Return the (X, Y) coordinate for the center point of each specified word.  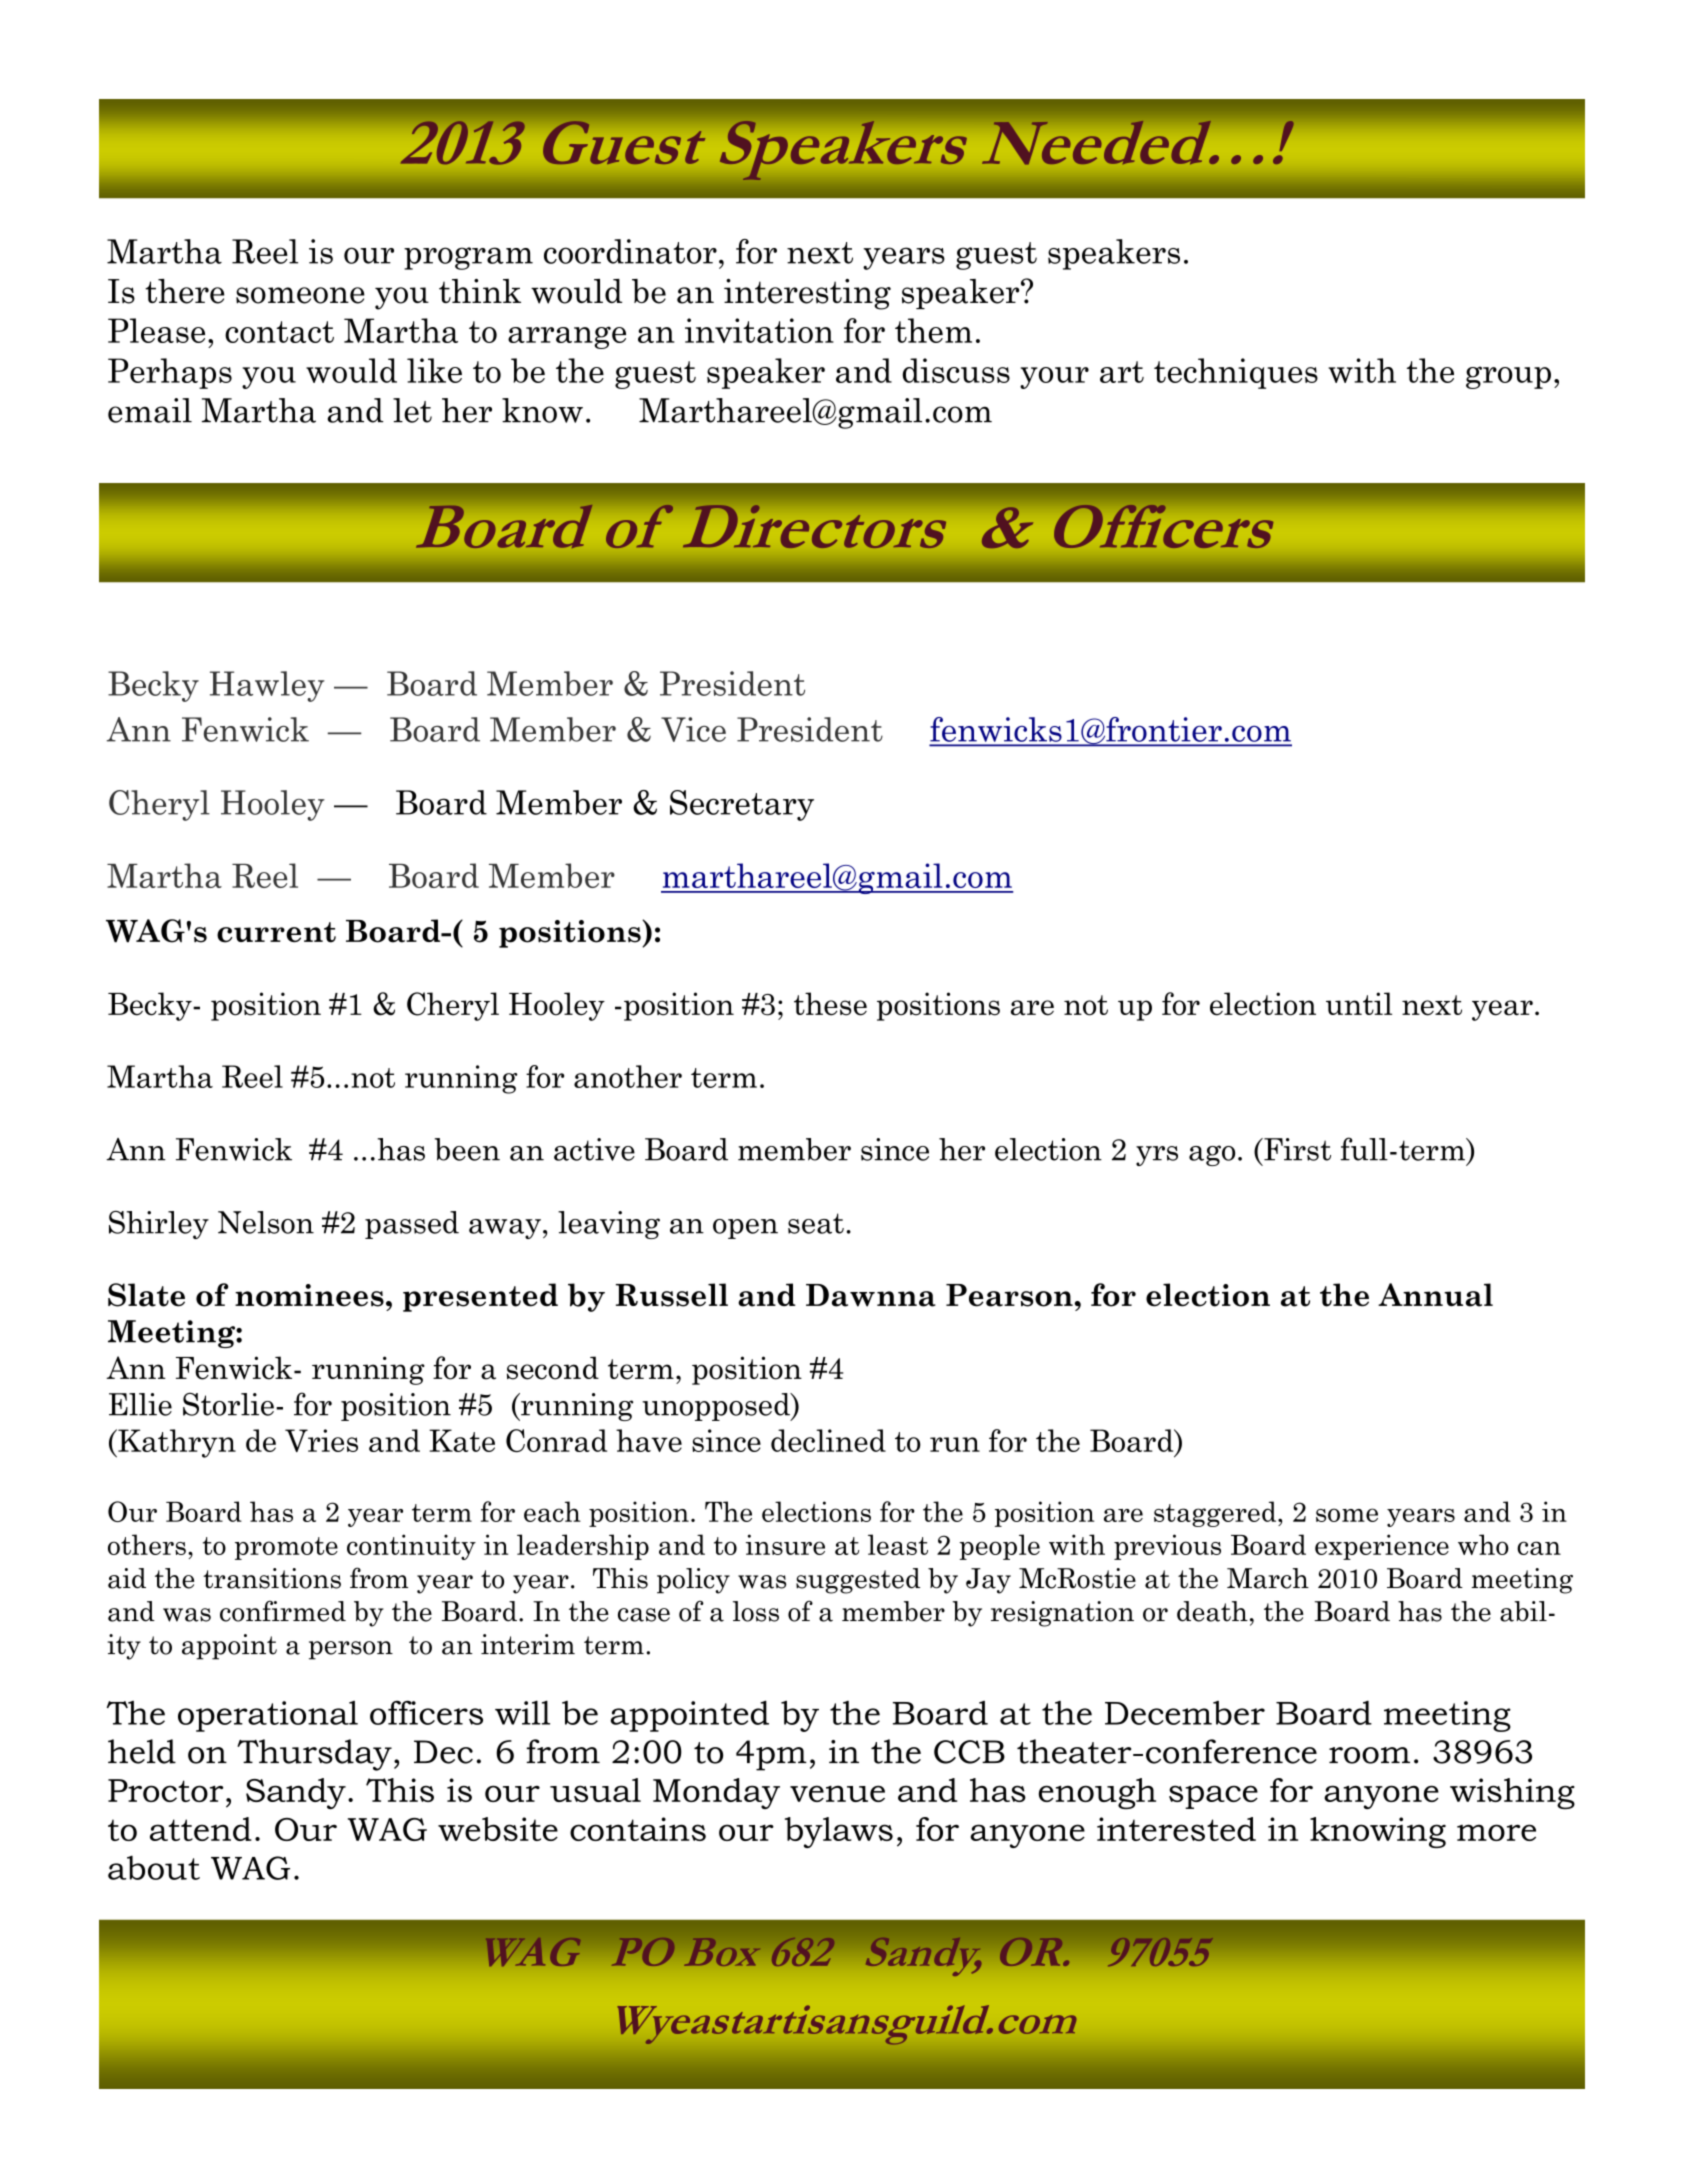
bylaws (839, 1832)
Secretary (742, 805)
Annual (1435, 1295)
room (1369, 1755)
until (1359, 1003)
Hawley (267, 686)
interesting (807, 294)
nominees (309, 1295)
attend (201, 1829)
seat (816, 1223)
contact (279, 332)
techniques (1236, 373)
